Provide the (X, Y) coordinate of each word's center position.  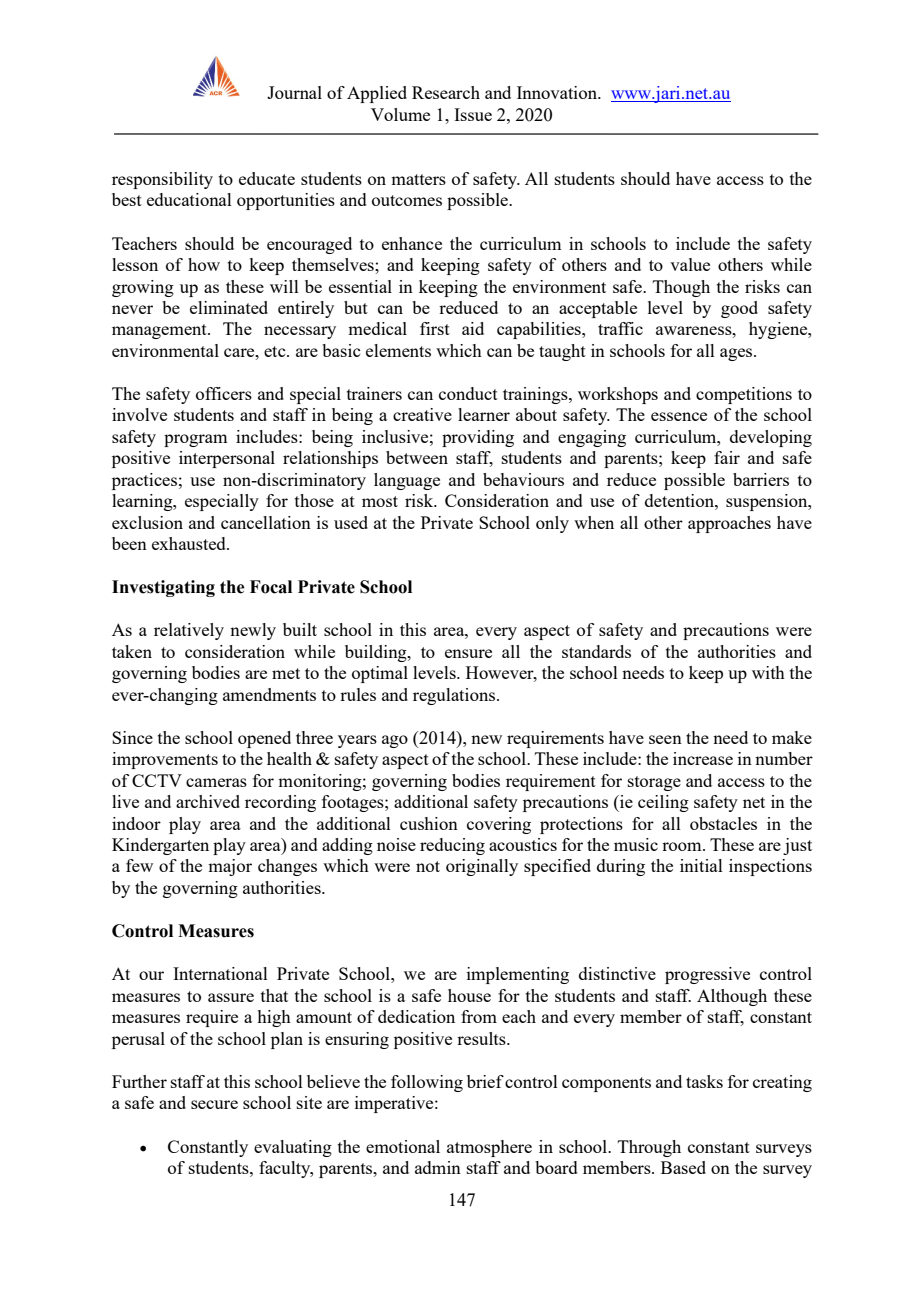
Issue (473, 114)
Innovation (558, 92)
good (739, 309)
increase (703, 758)
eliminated (229, 307)
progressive (707, 975)
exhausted (190, 543)
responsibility (162, 180)
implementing (518, 975)
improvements (165, 760)
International (220, 973)
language (407, 481)
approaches (729, 524)
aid (473, 328)
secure (214, 1104)
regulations (455, 696)
